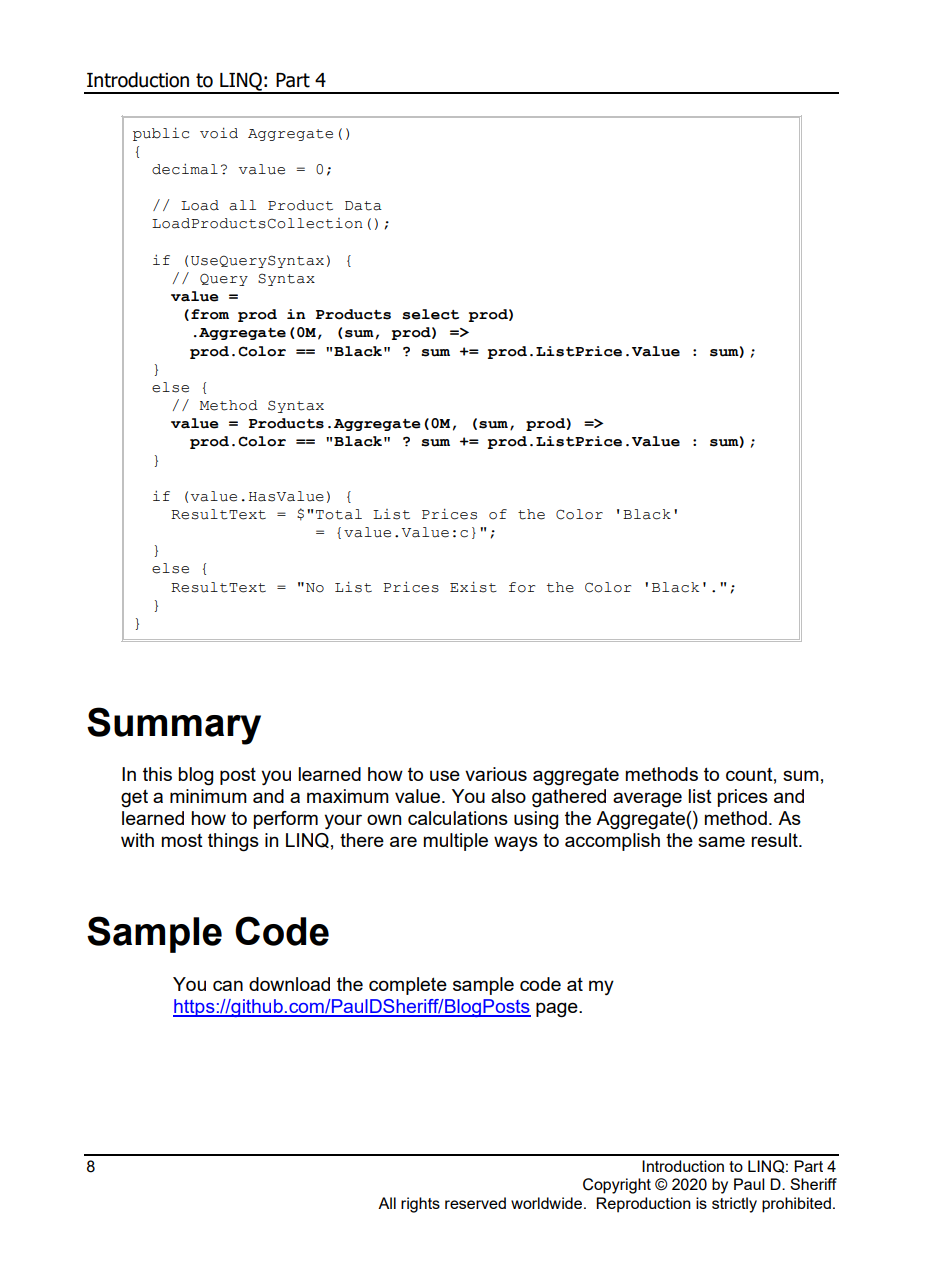  Describe the element at coordinates (185, 169) in the screenshot. I see `decimal` at that location.
